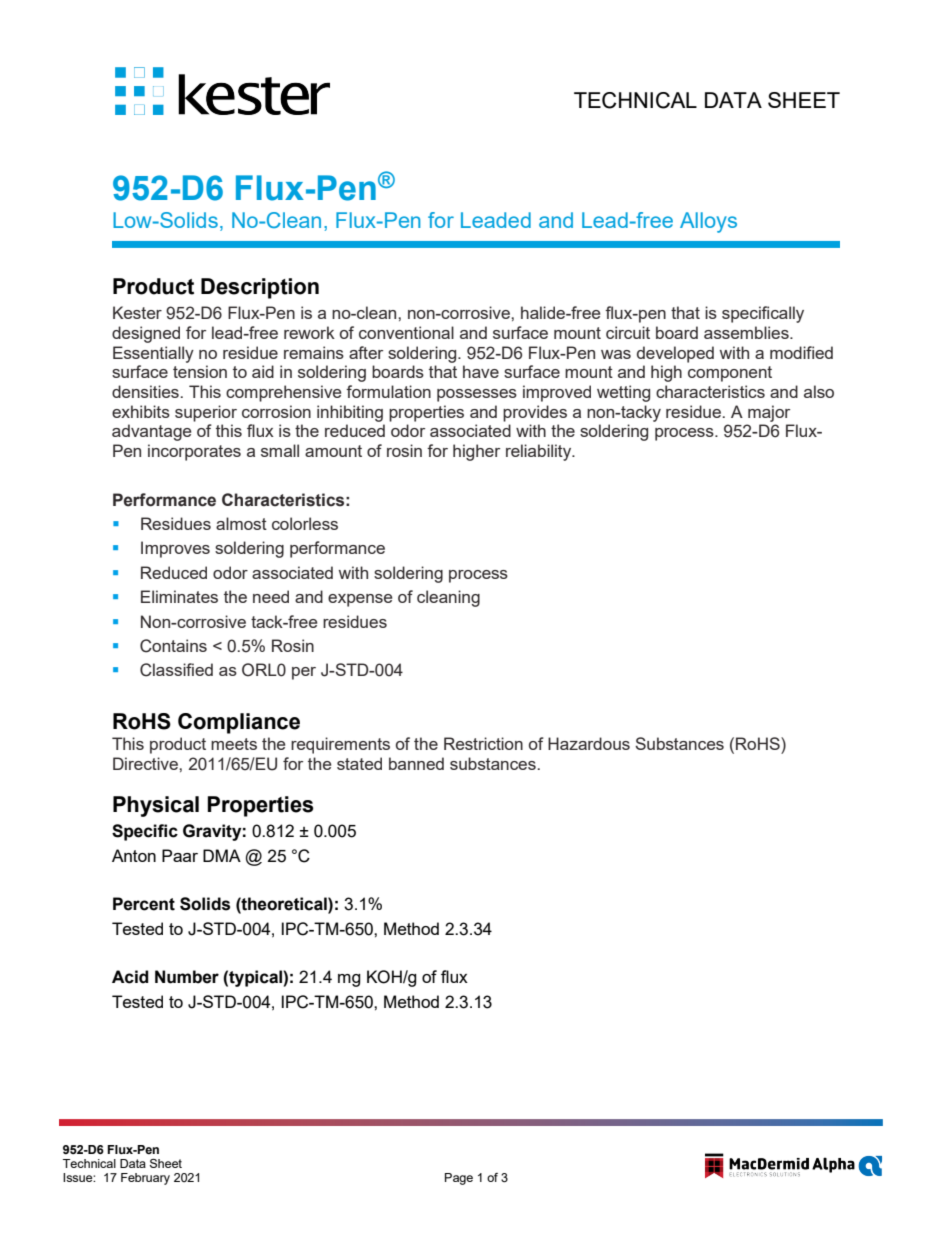 The image size is (952, 1233). Describe the element at coordinates (145, 1179) in the image. I see `February` at that location.
